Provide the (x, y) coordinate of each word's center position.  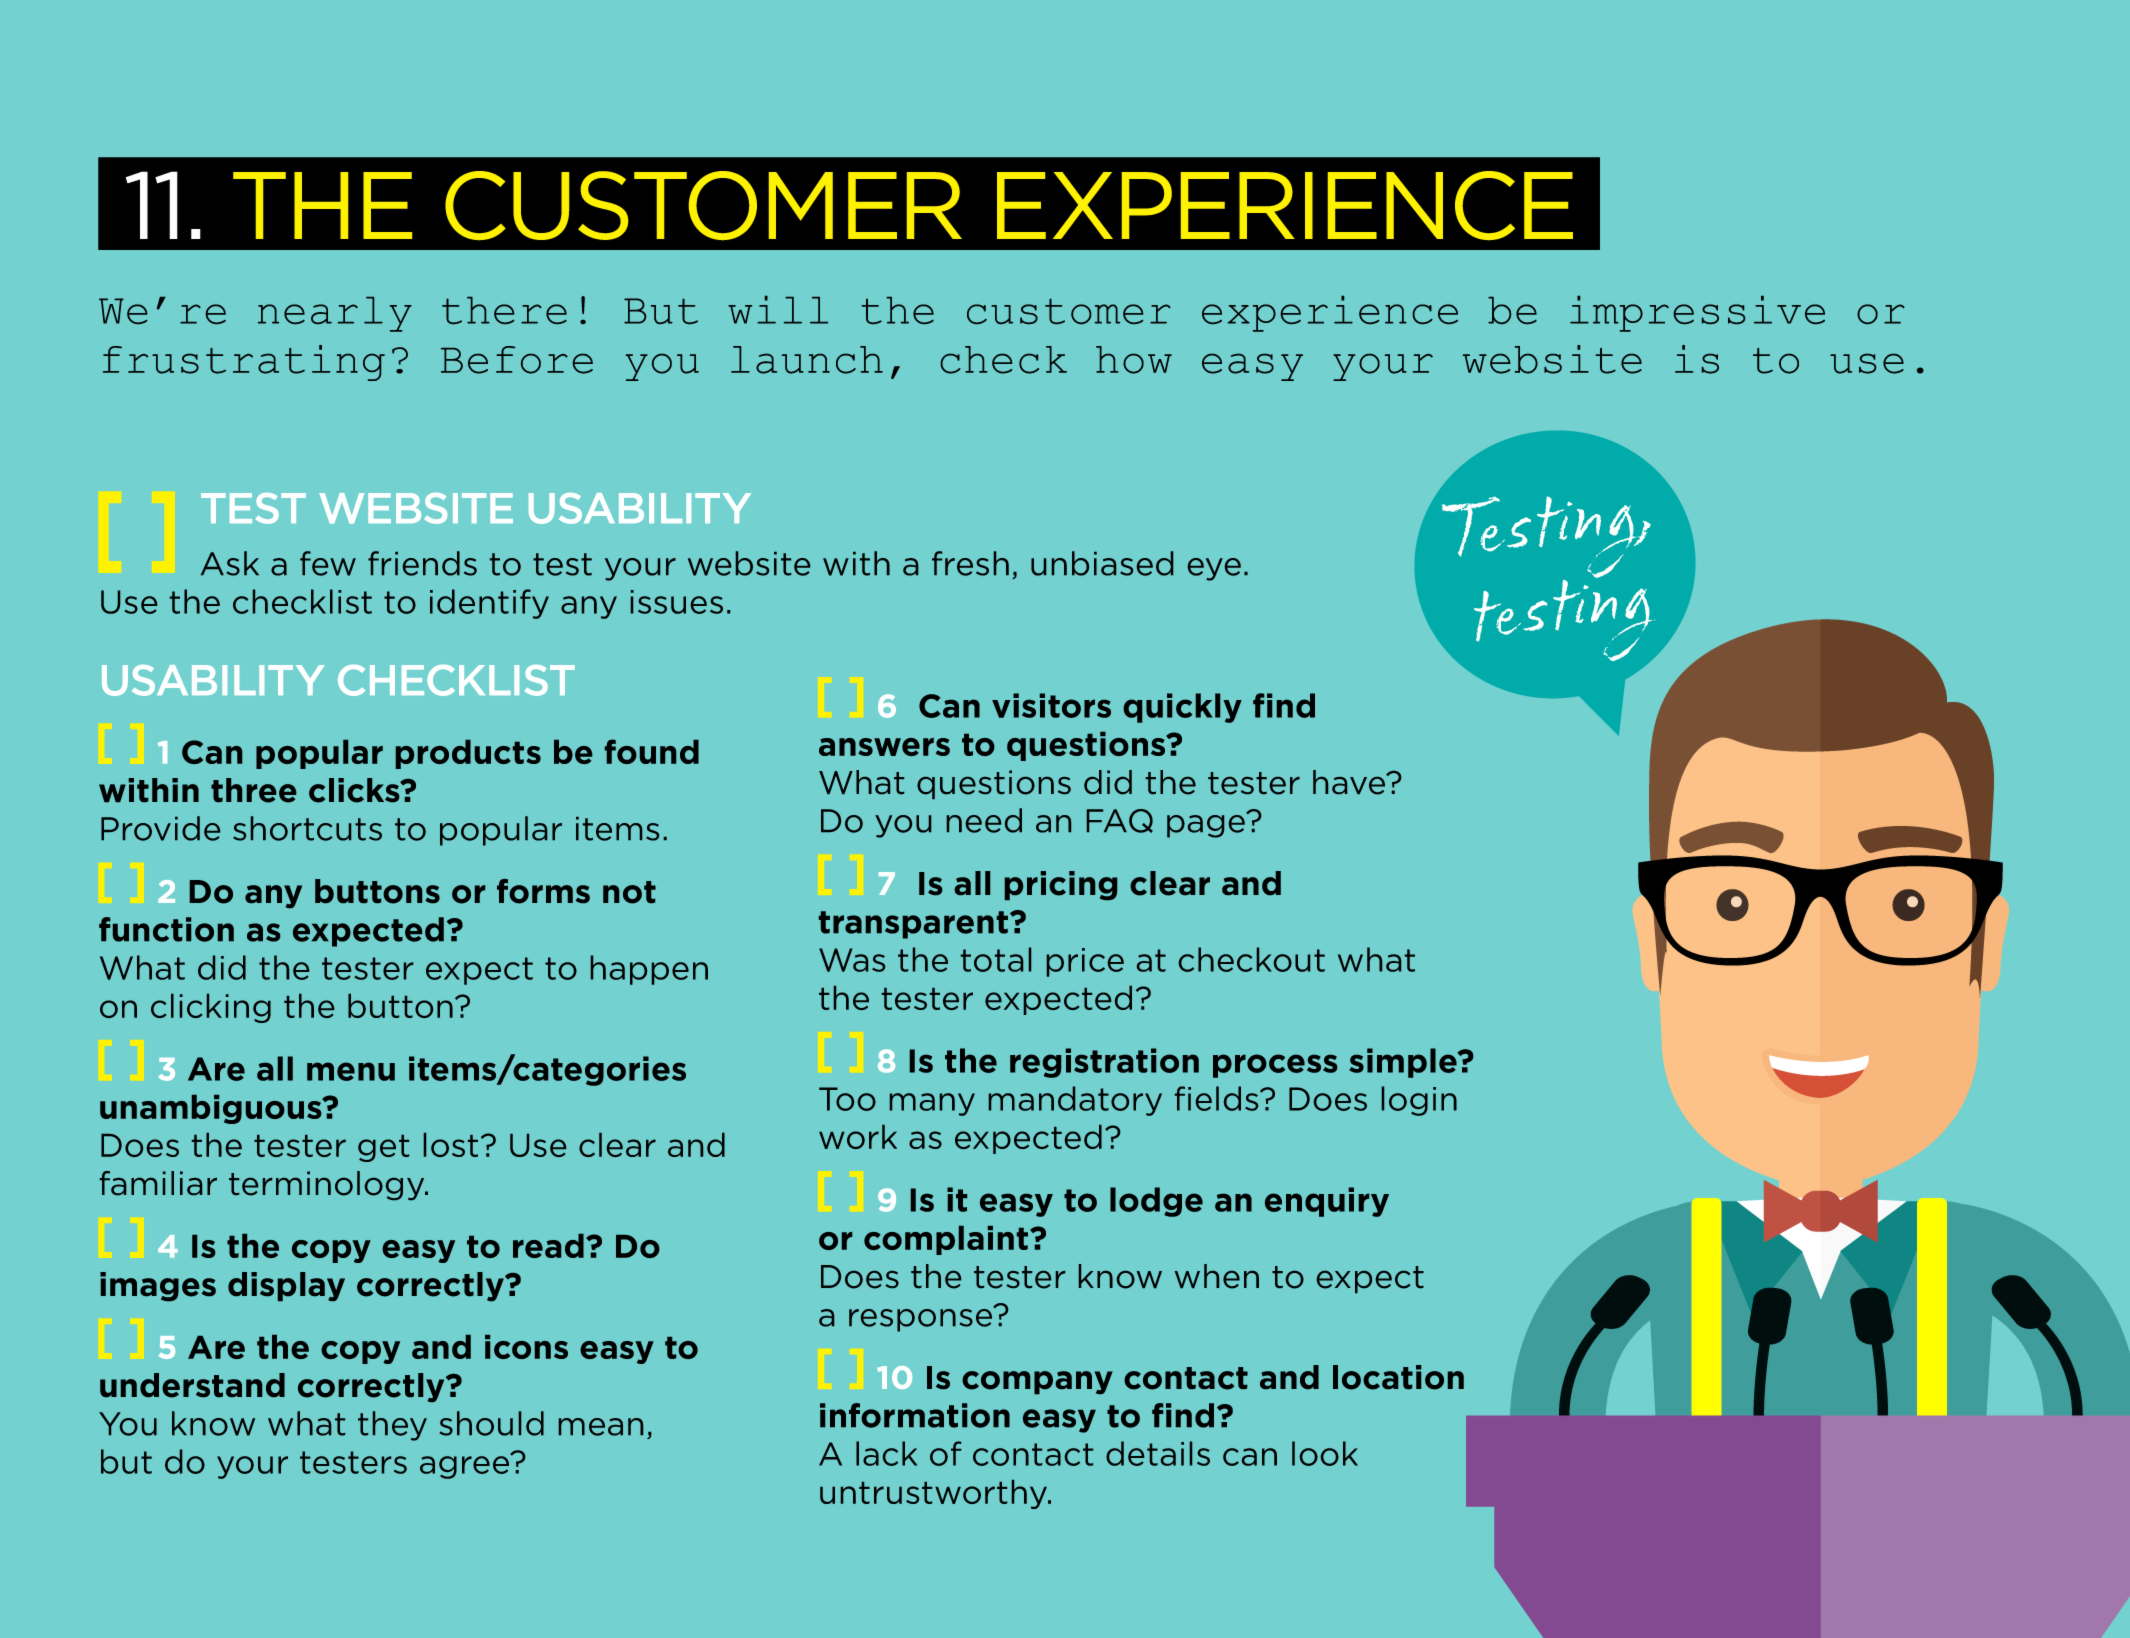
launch (807, 360)
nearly (335, 314)
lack (886, 1453)
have (1350, 782)
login (1419, 1101)
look (1325, 1453)
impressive (1697, 314)
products (468, 754)
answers (884, 747)
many (932, 1104)
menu (351, 1071)
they (392, 1426)
